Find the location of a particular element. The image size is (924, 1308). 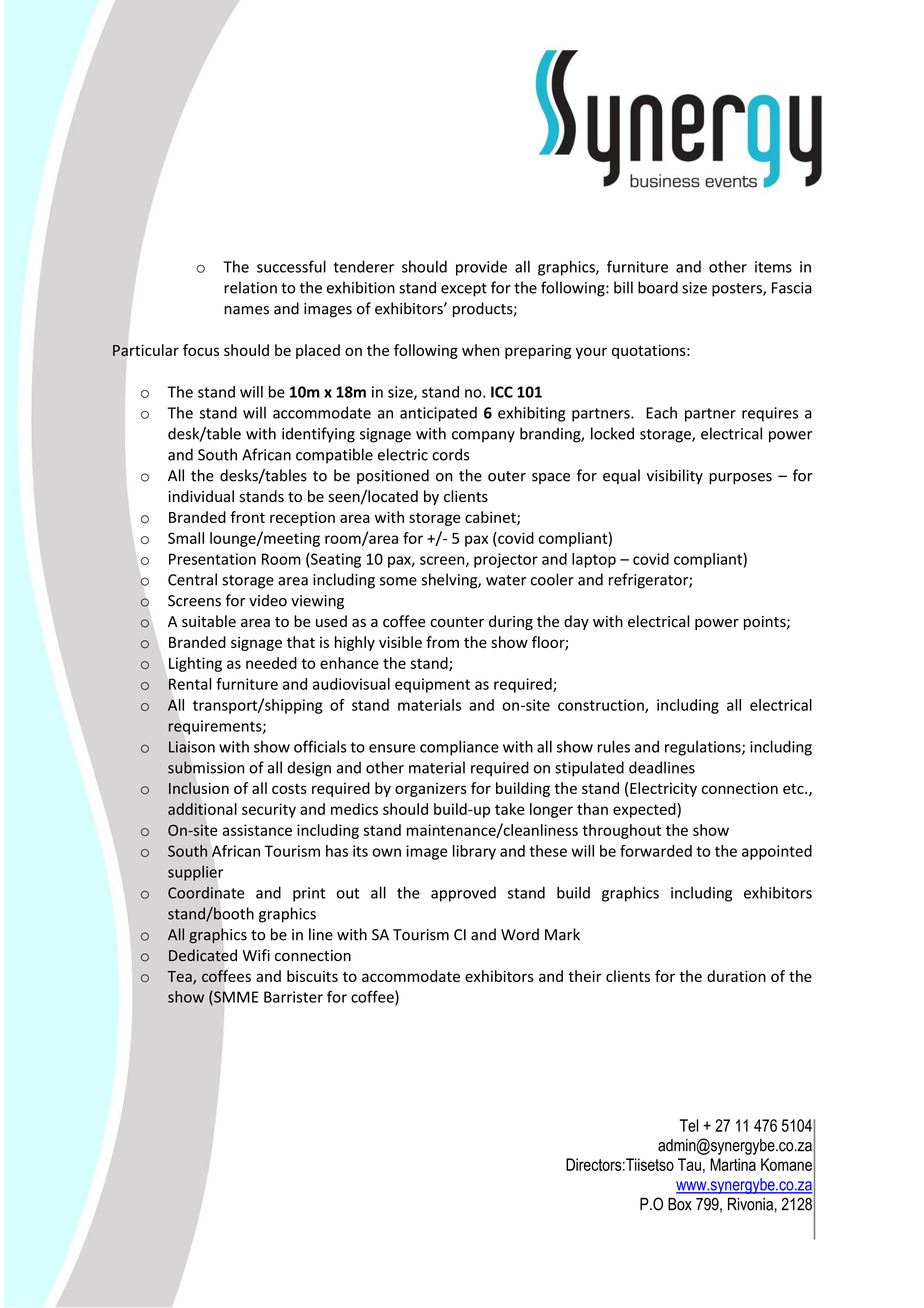

except is located at coordinates (464, 290).
